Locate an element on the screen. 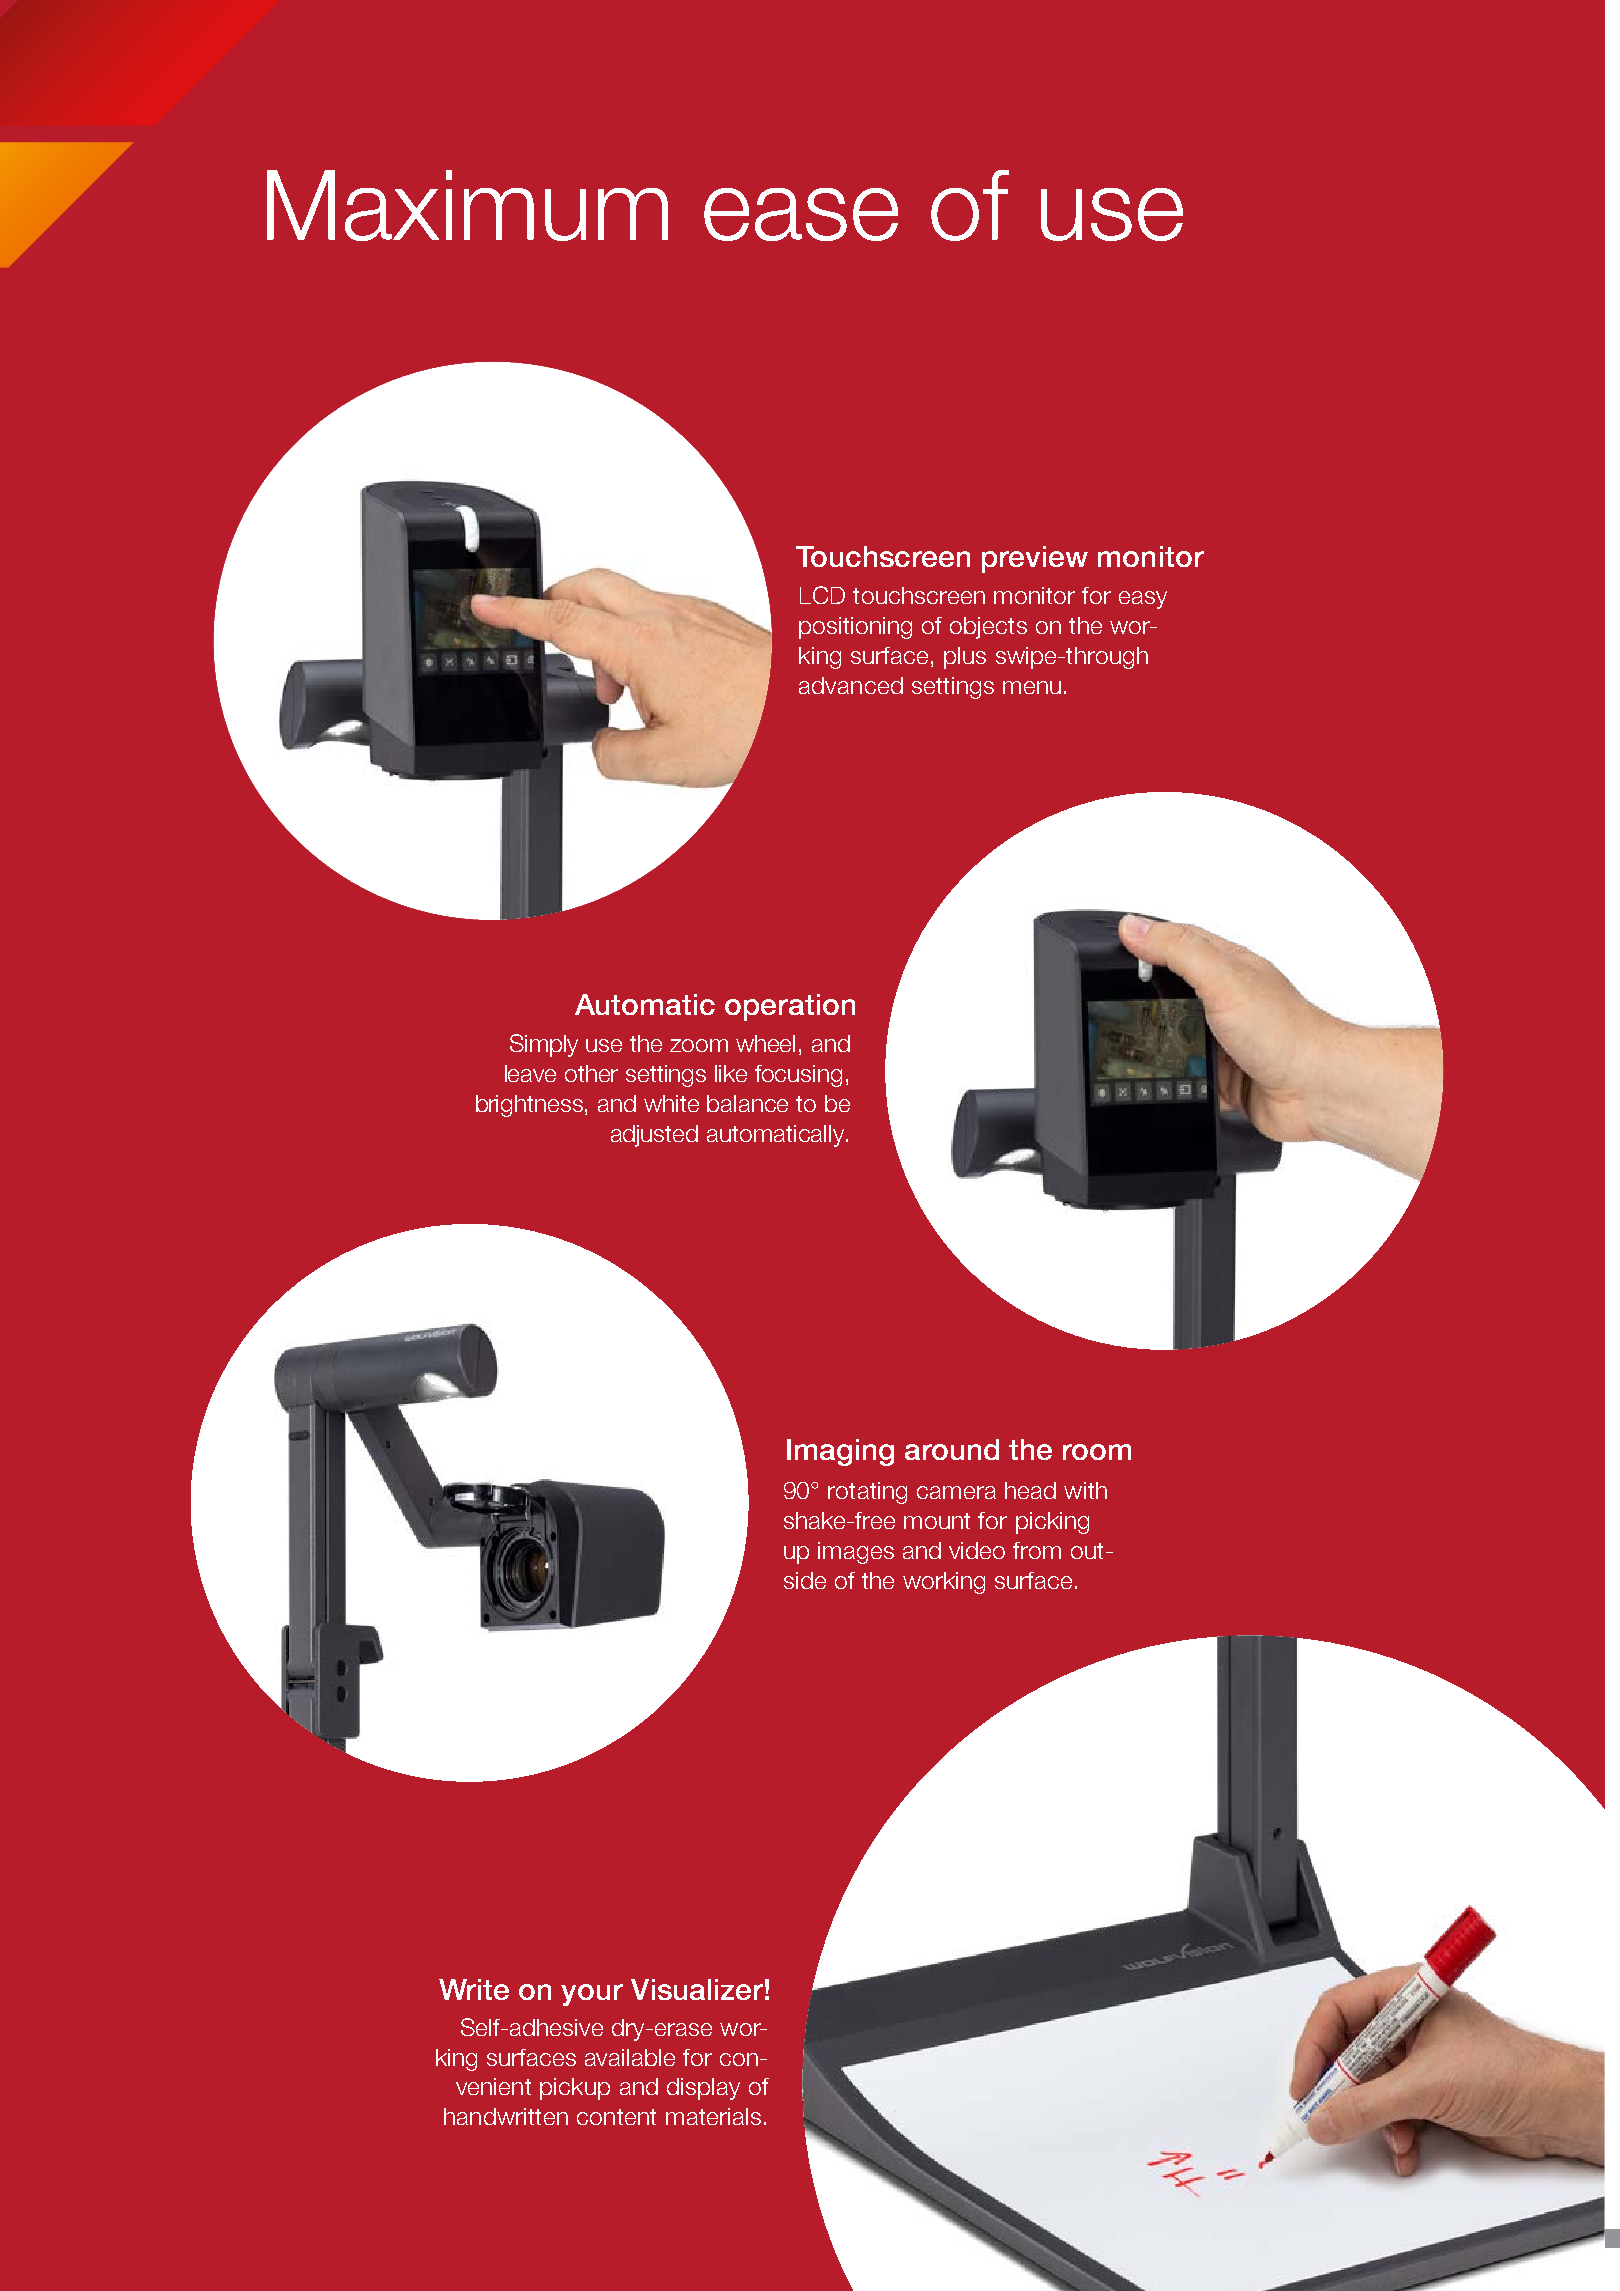 The width and height of the screenshot is (1620, 2291). focusing is located at coordinates (798, 1076).
